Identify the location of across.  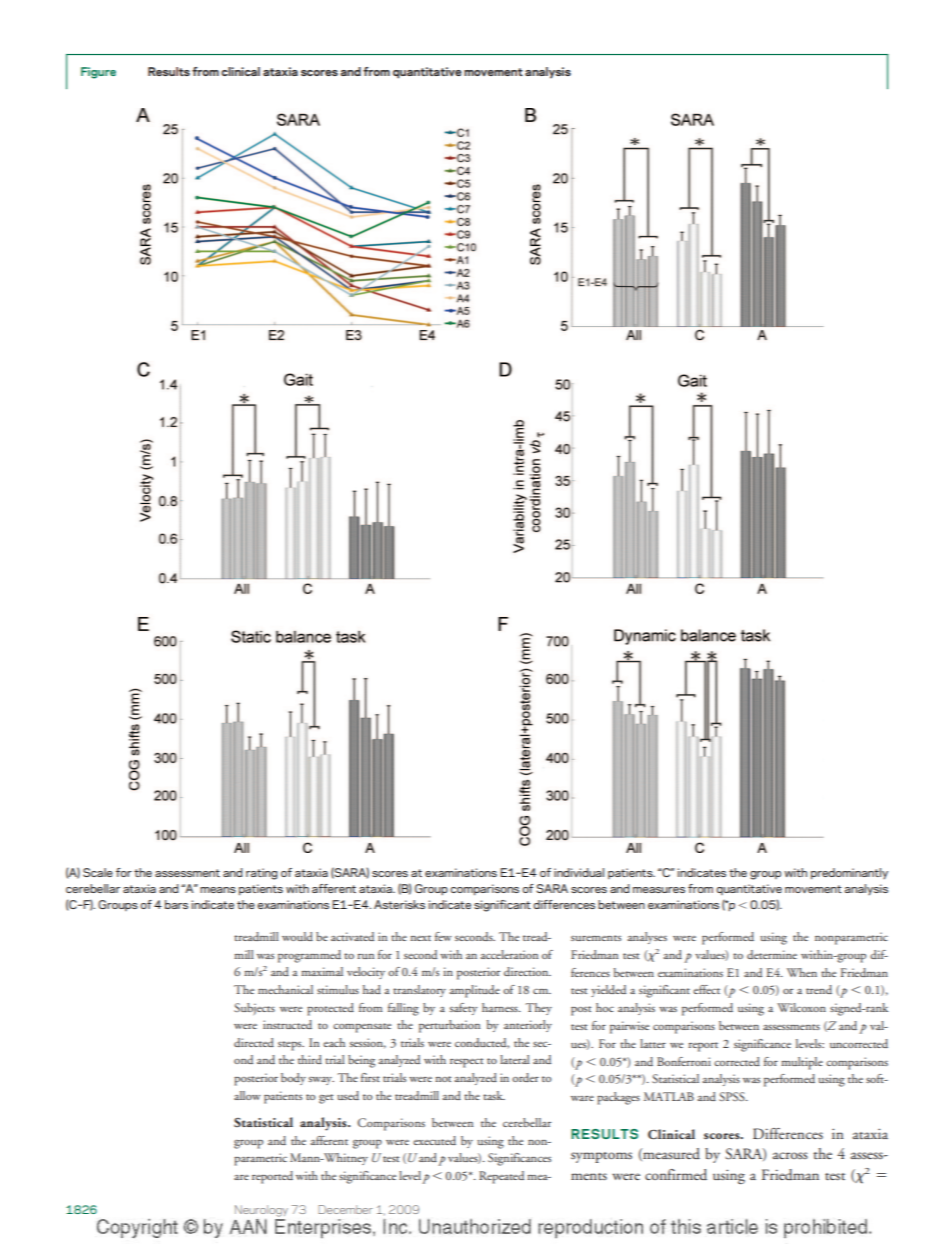
(790, 1155).
